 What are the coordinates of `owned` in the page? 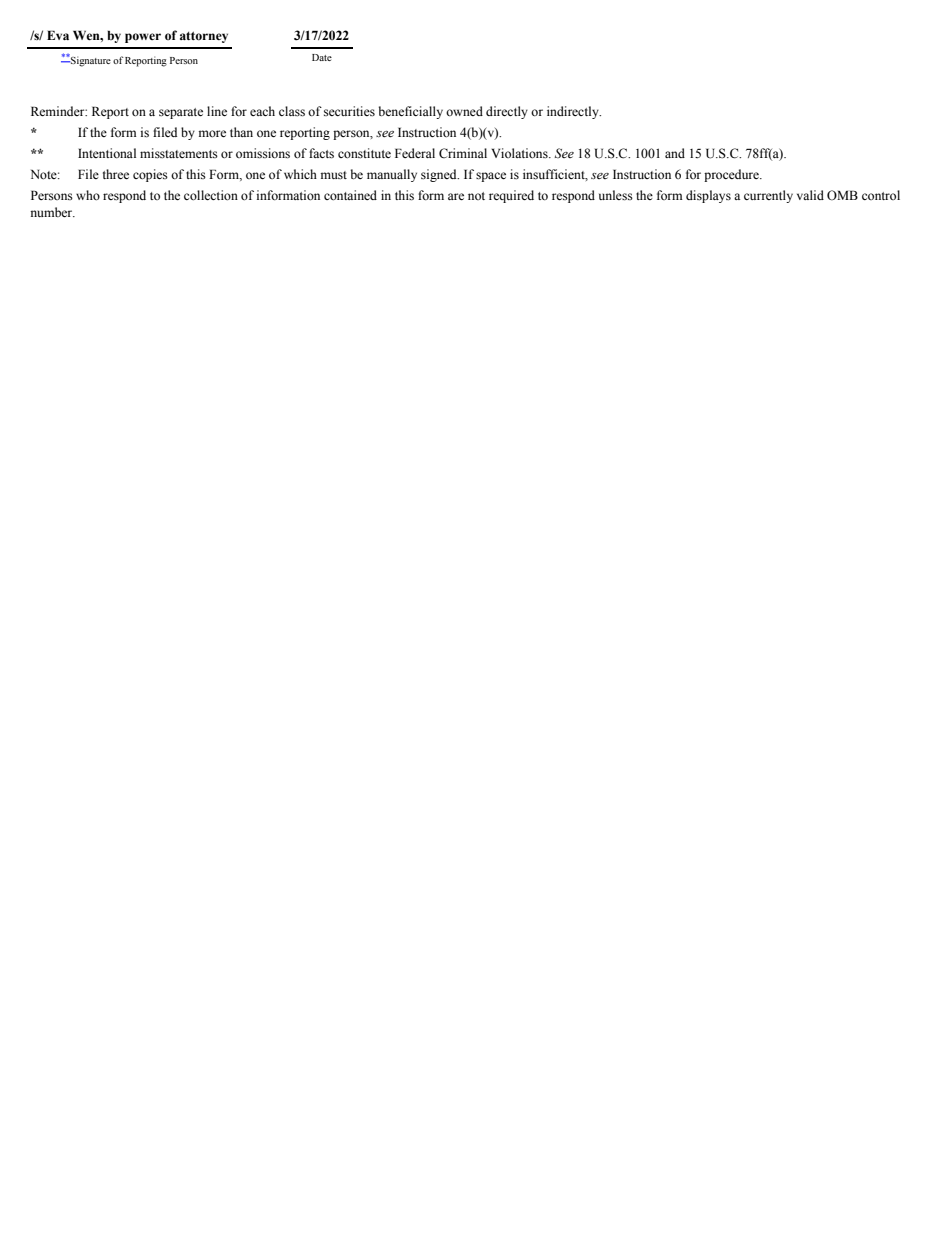 It's located at (464, 111).
